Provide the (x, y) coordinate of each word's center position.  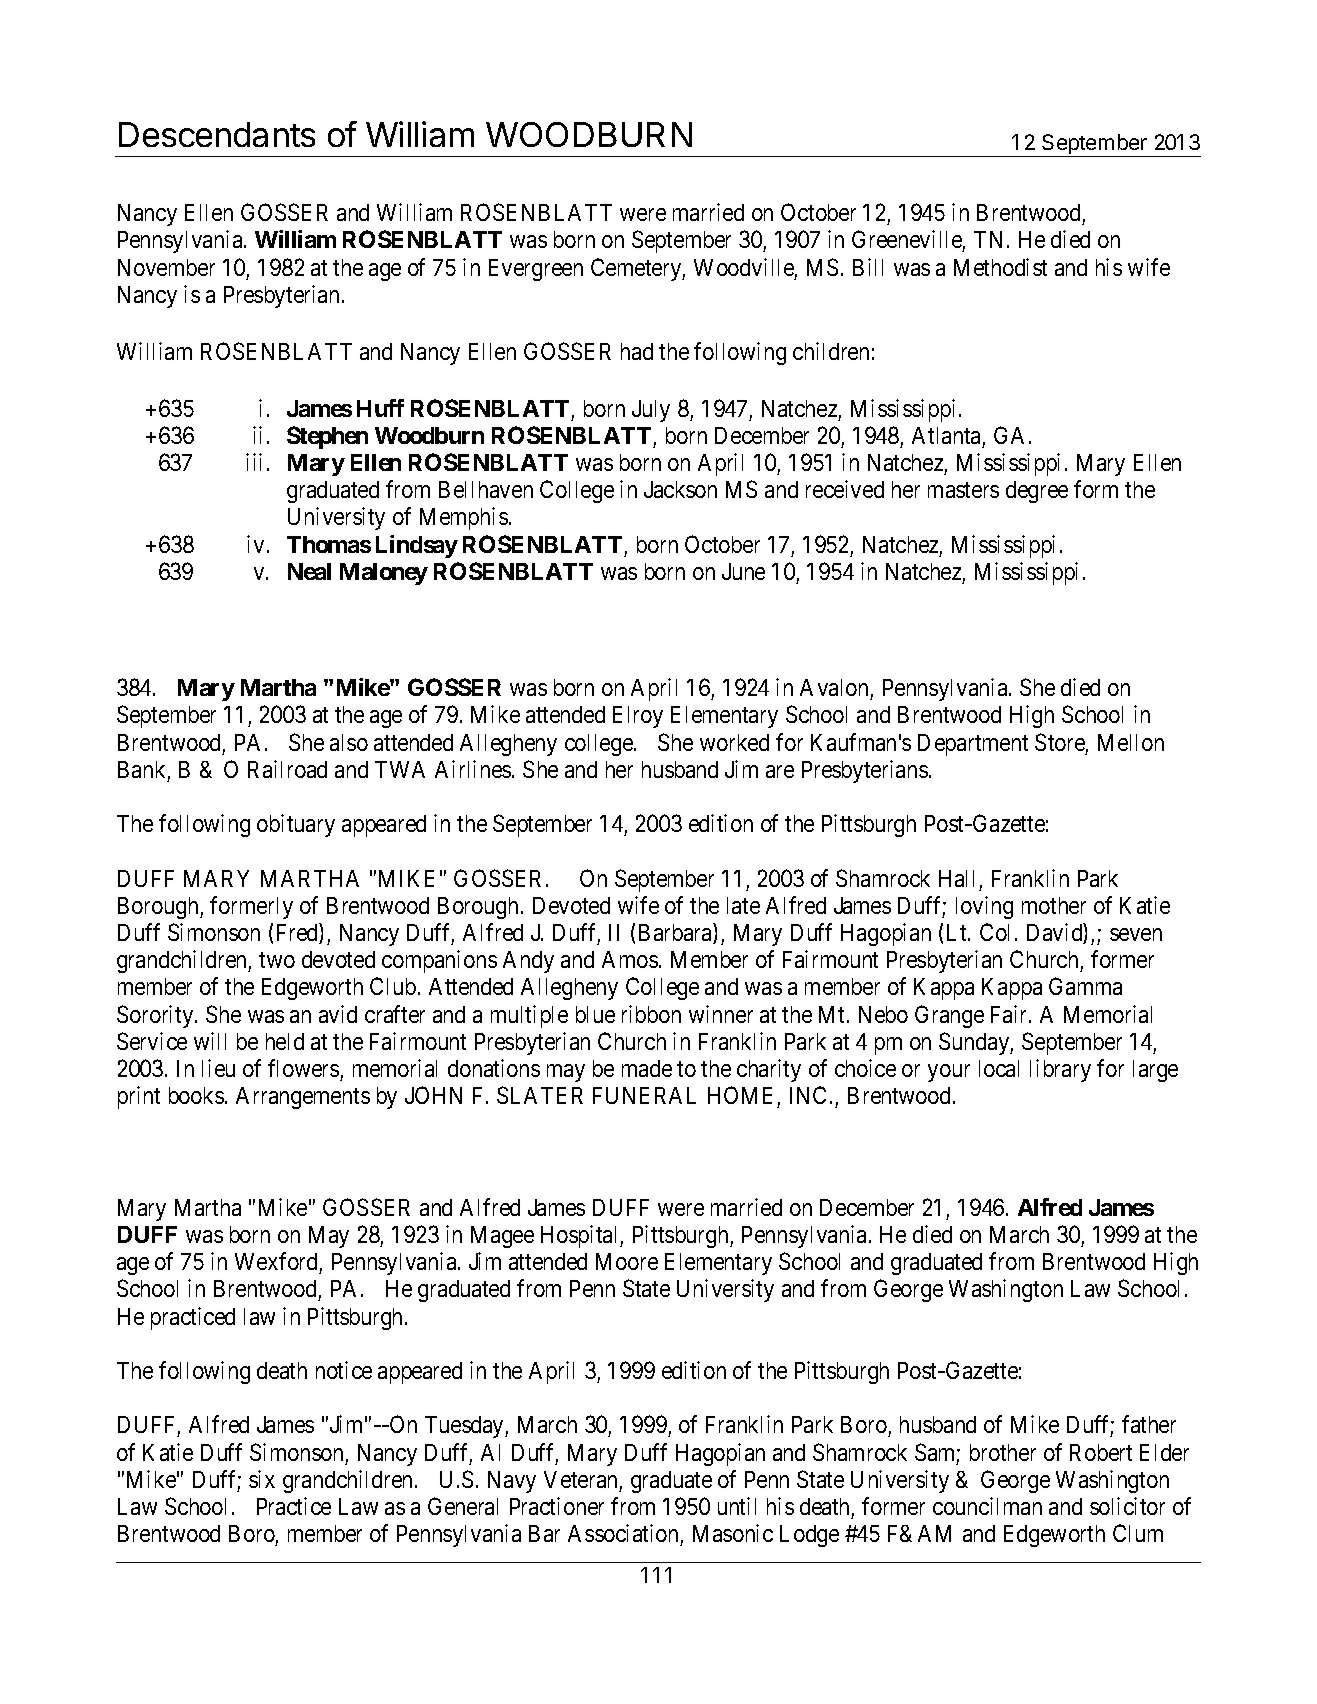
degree (1037, 492)
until (737, 1506)
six (262, 1479)
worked (734, 742)
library (1060, 1070)
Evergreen (536, 270)
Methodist (1000, 267)
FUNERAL (644, 1095)
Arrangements (303, 1098)
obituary (296, 825)
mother (1054, 905)
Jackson (680, 489)
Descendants (217, 134)
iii (254, 462)
